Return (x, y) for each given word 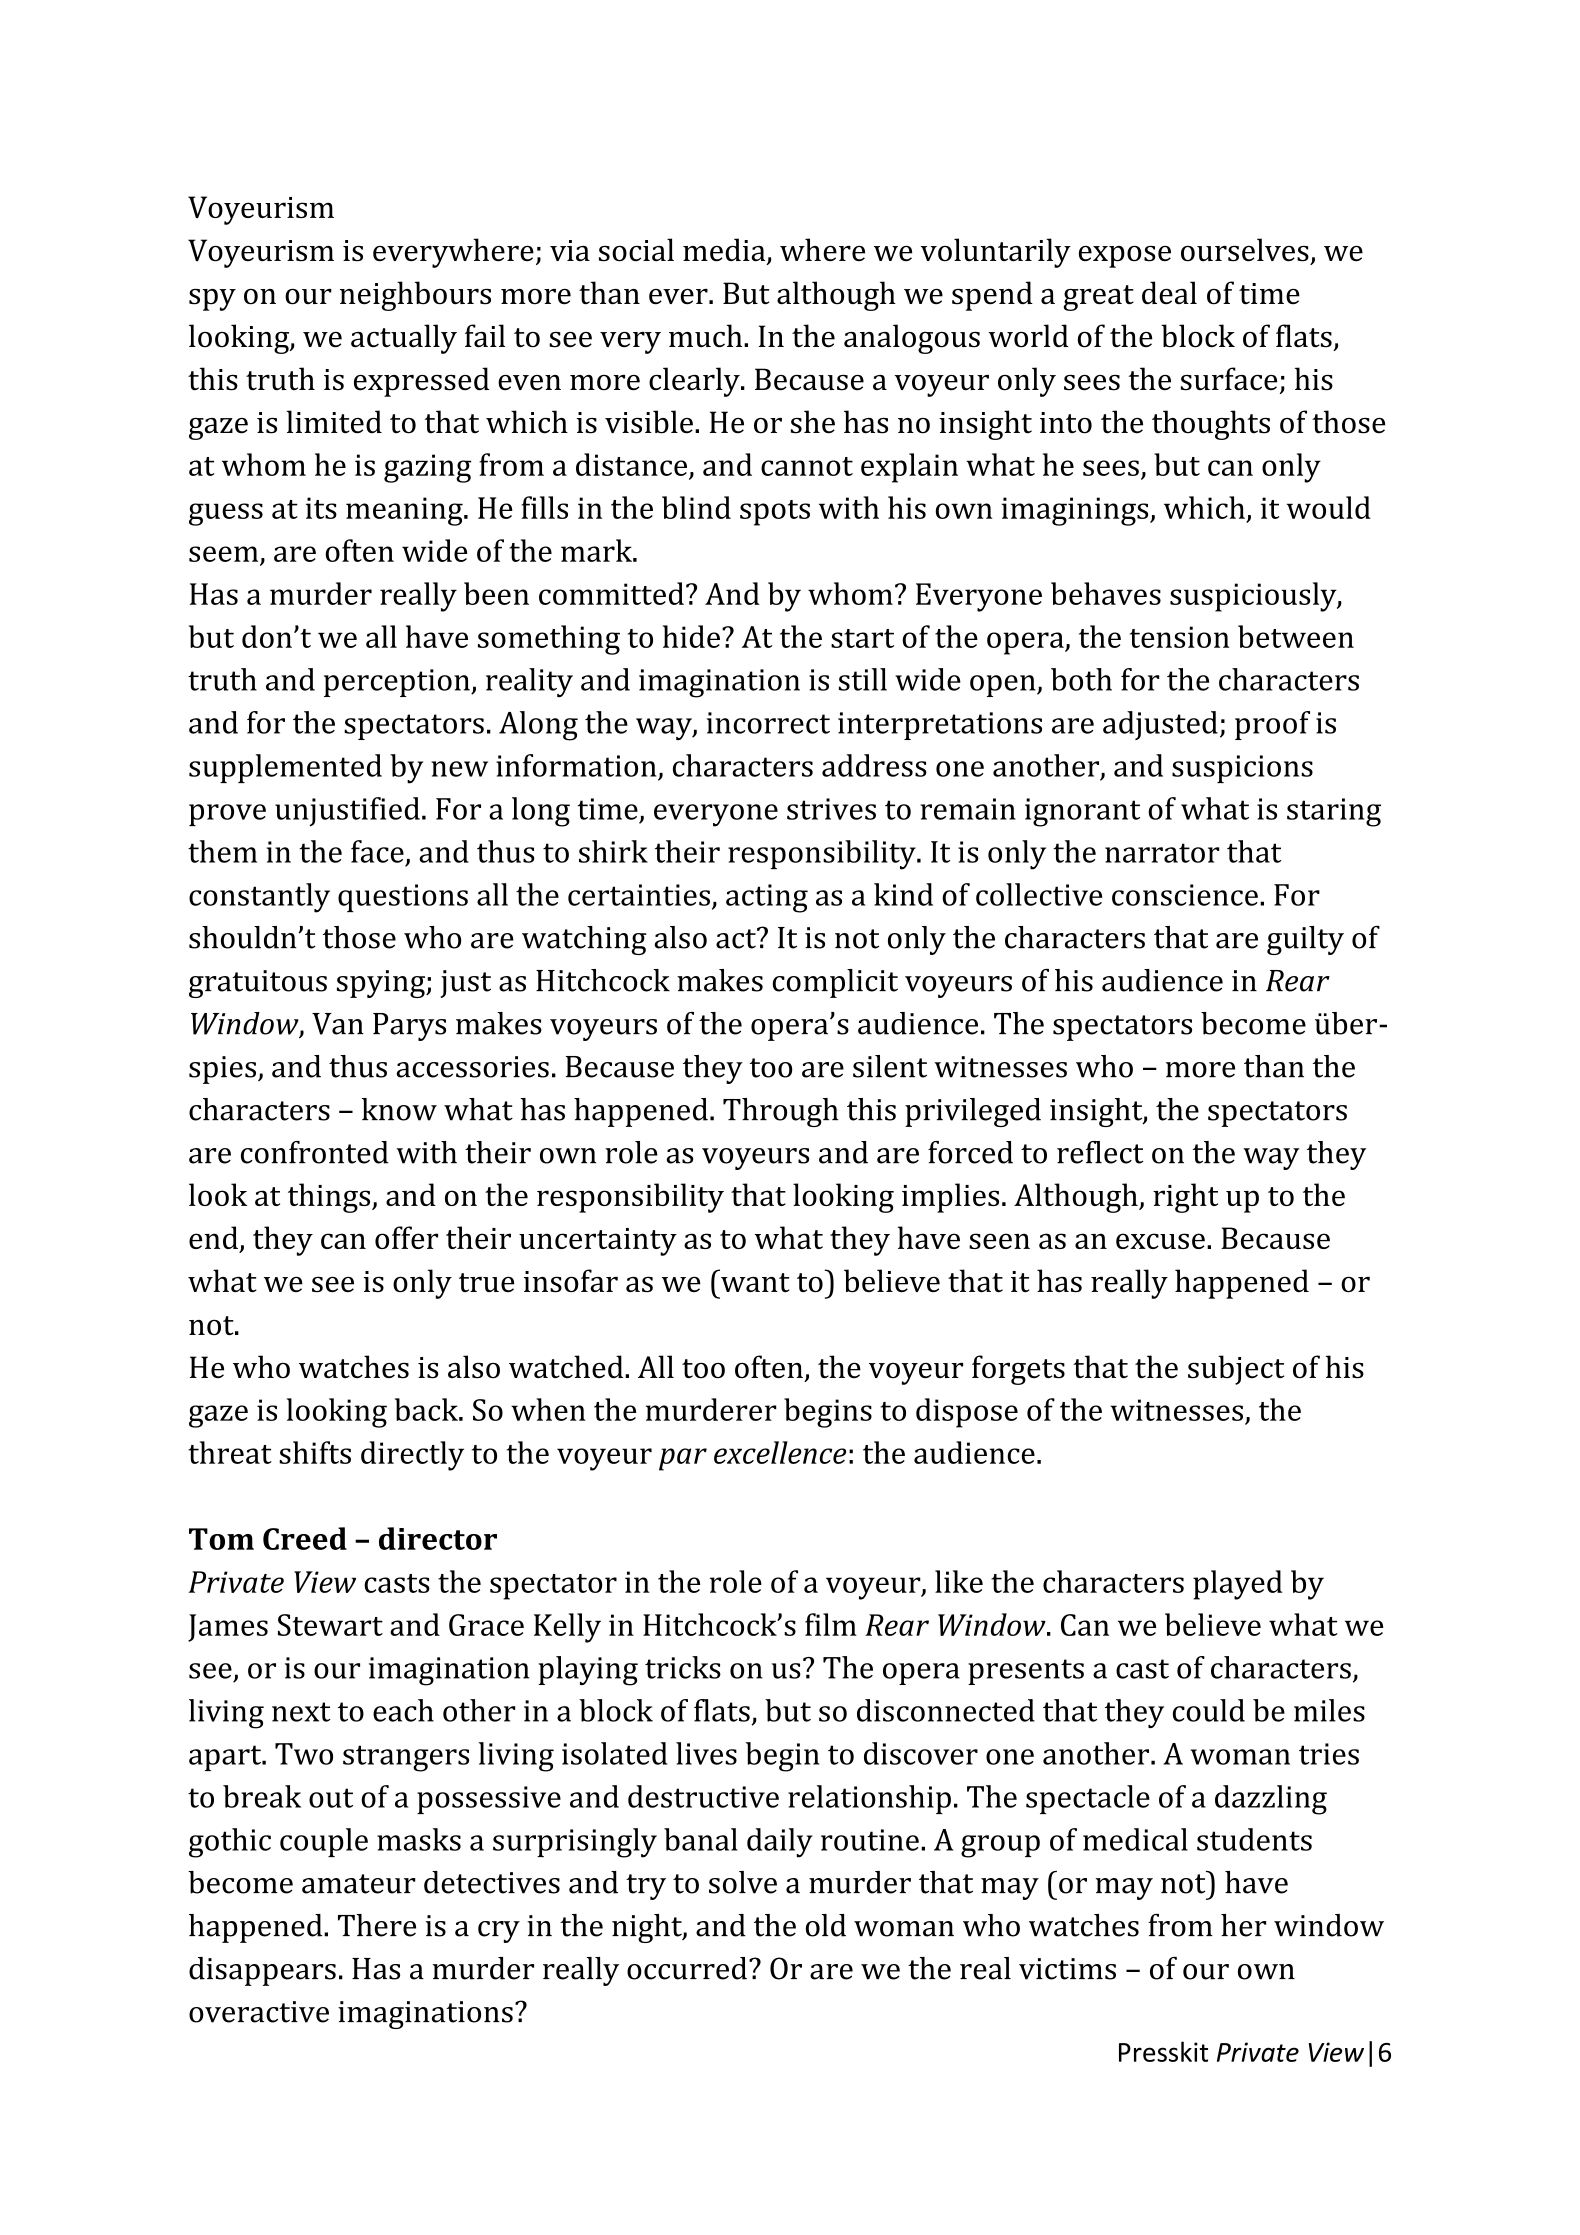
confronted (315, 1152)
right (1185, 1198)
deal (1169, 293)
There (377, 1925)
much (707, 336)
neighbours (415, 296)
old (826, 1925)
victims (1067, 1969)
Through (781, 1112)
